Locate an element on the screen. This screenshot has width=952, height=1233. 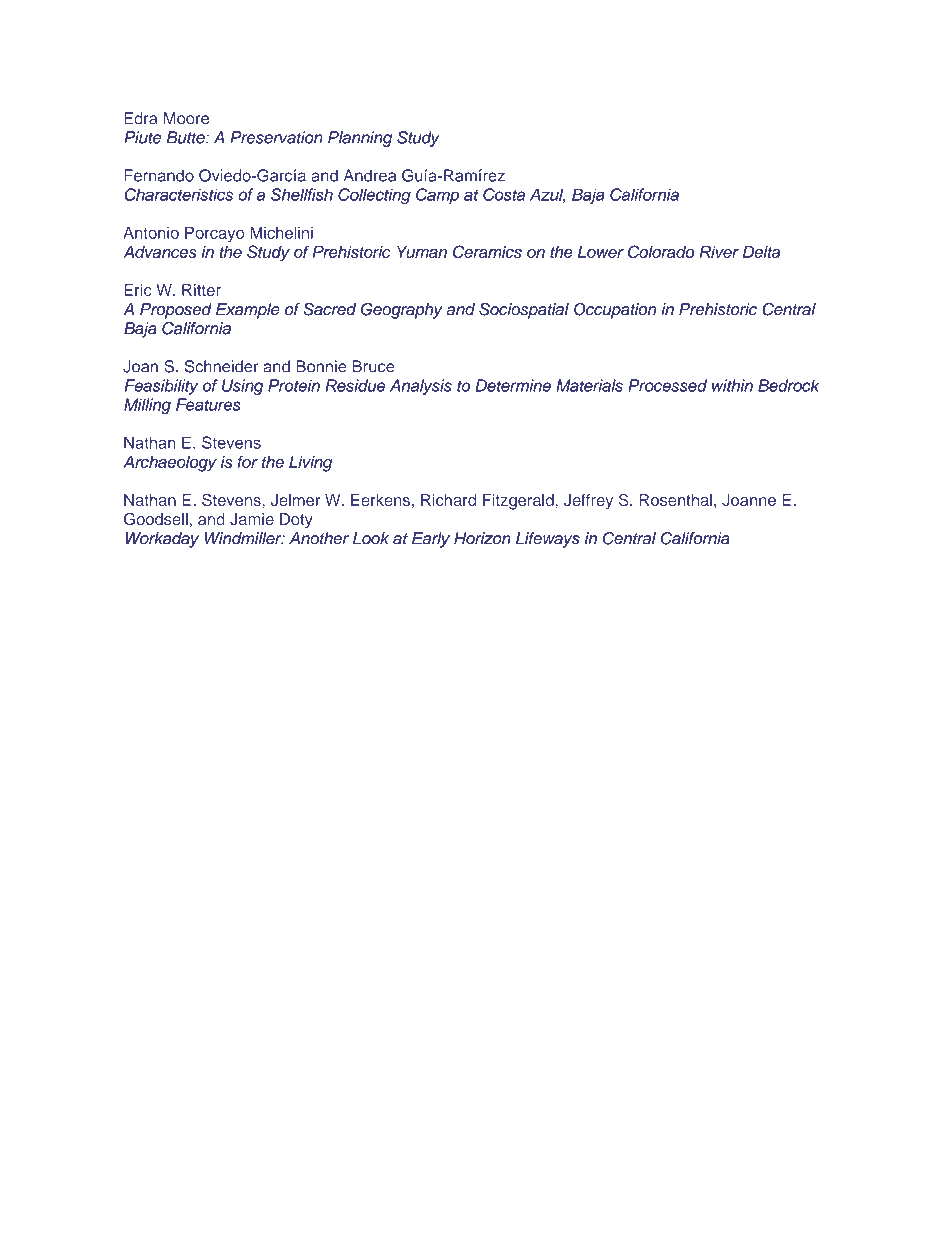
within is located at coordinates (732, 385).
